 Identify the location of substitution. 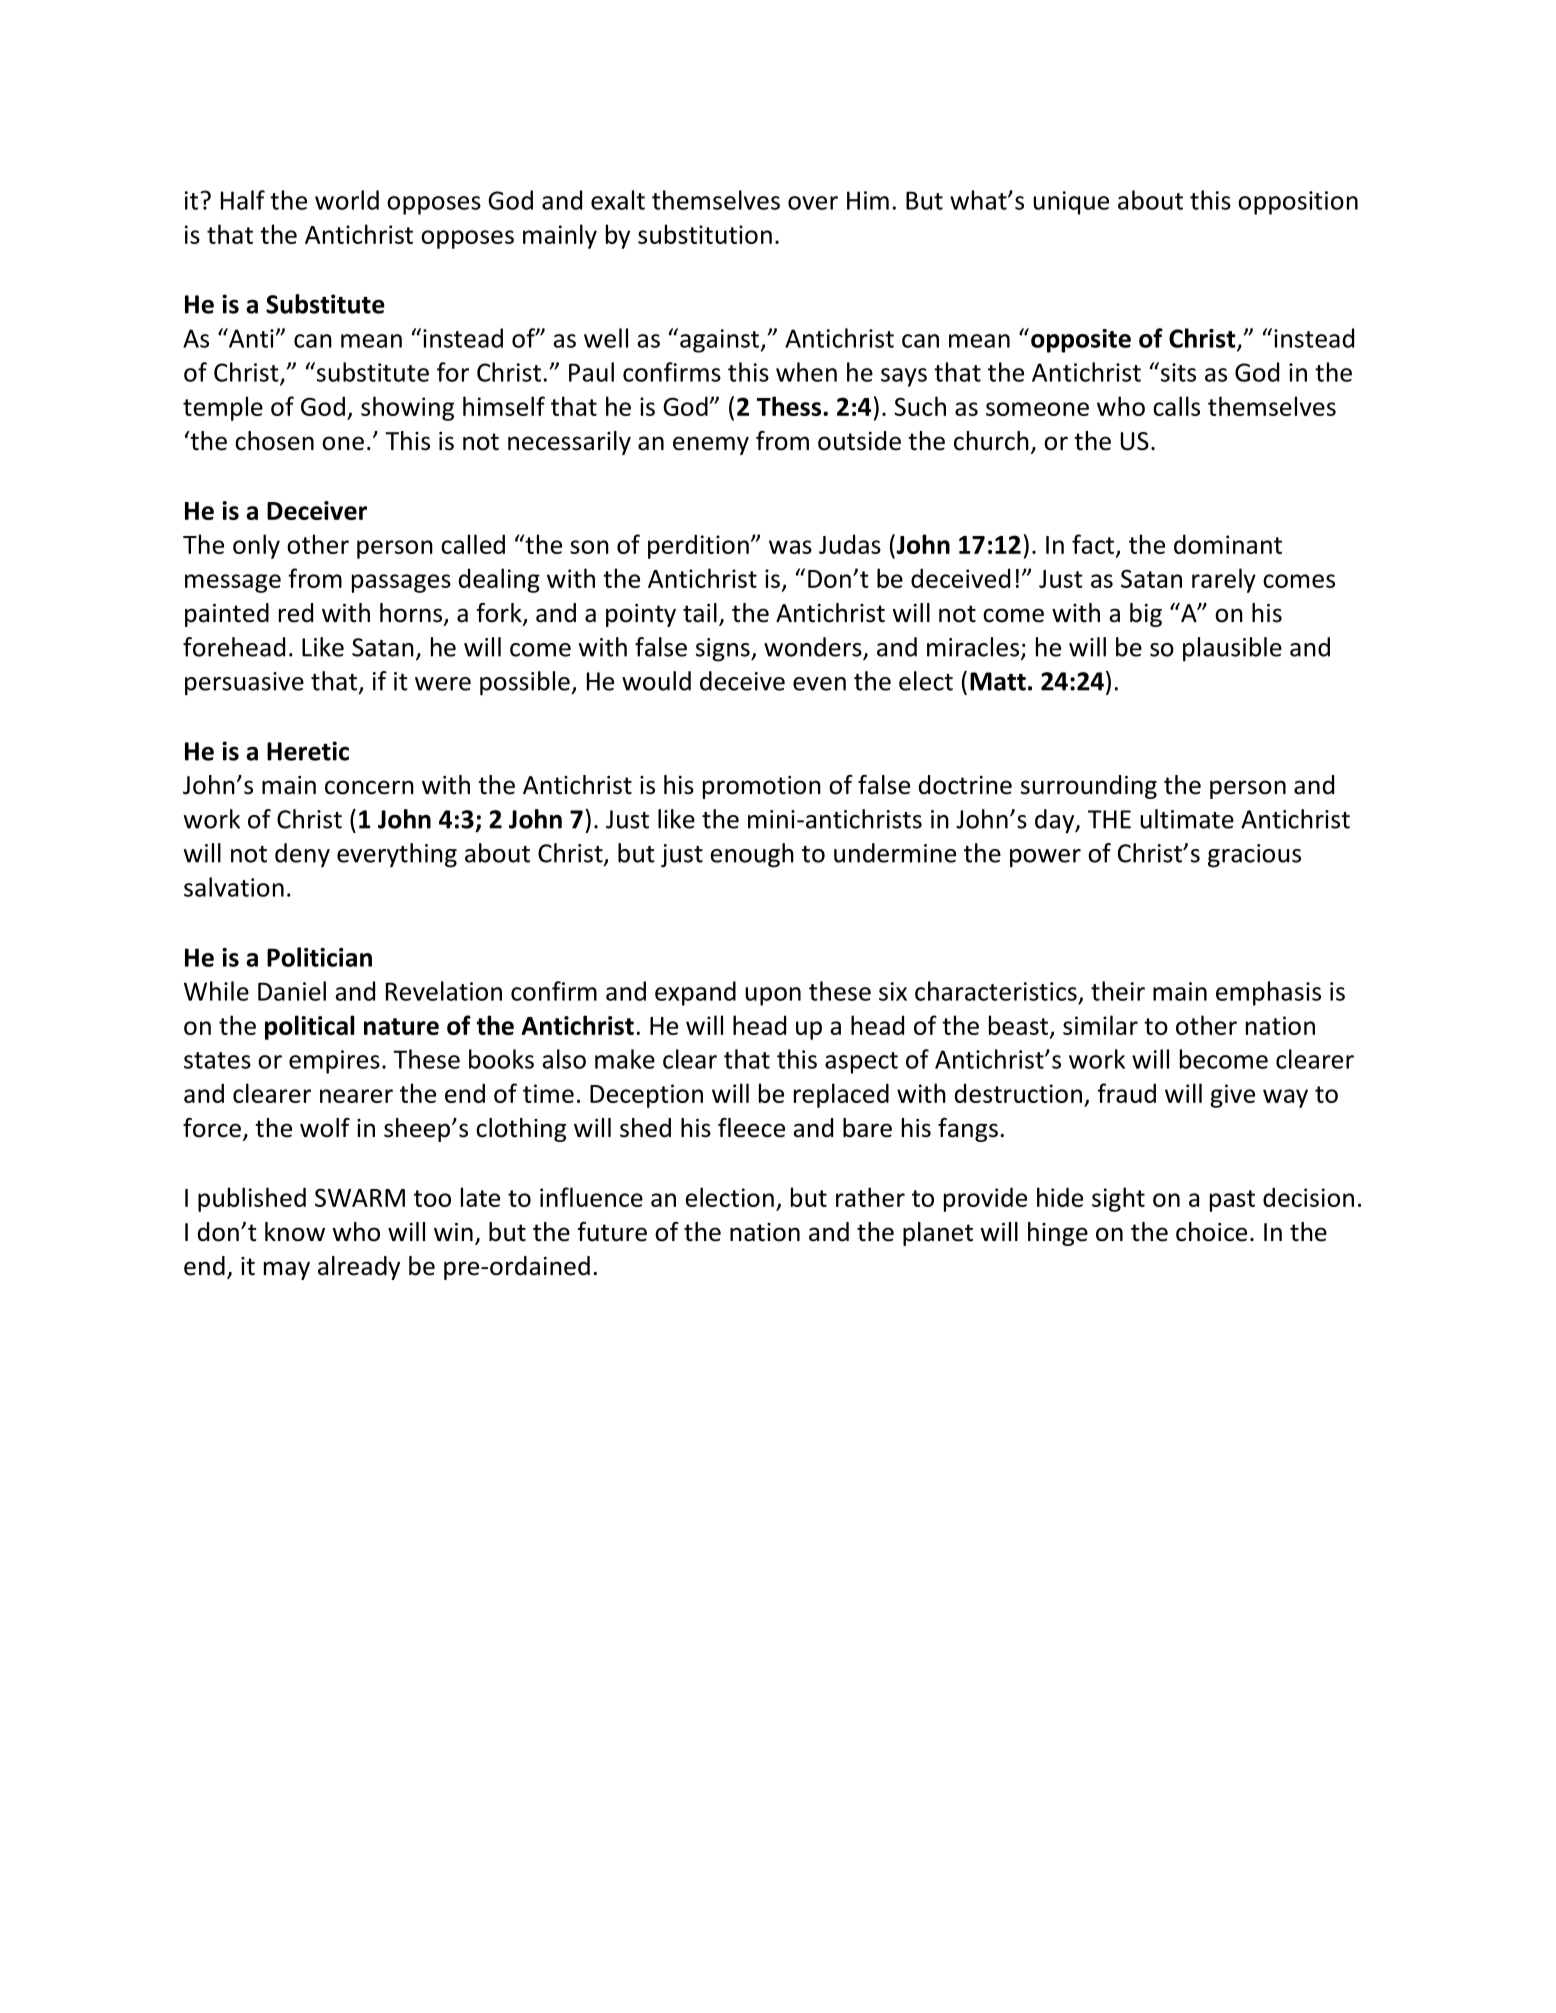
(705, 234).
